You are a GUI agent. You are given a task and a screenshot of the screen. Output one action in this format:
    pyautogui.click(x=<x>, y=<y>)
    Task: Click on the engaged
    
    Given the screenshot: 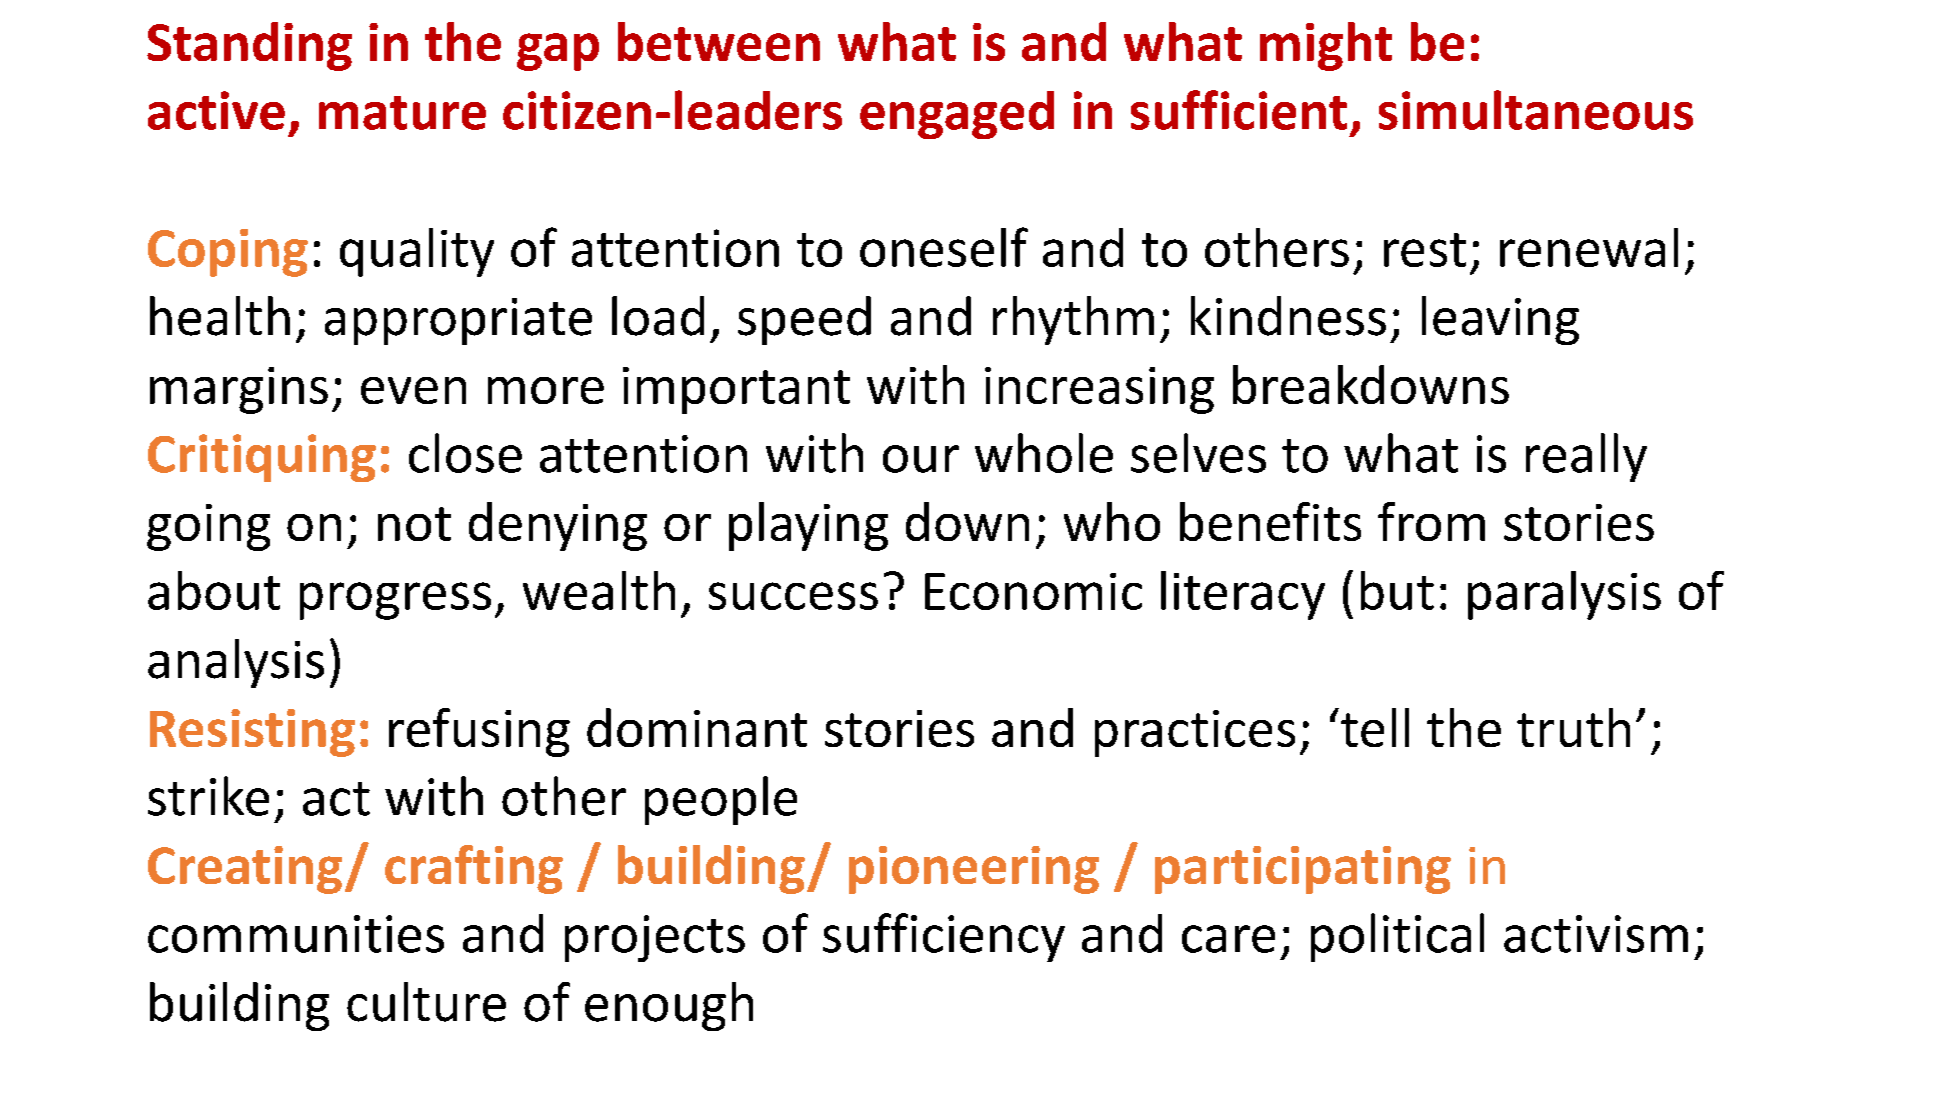 What is the action you would take?
    pyautogui.click(x=957, y=115)
